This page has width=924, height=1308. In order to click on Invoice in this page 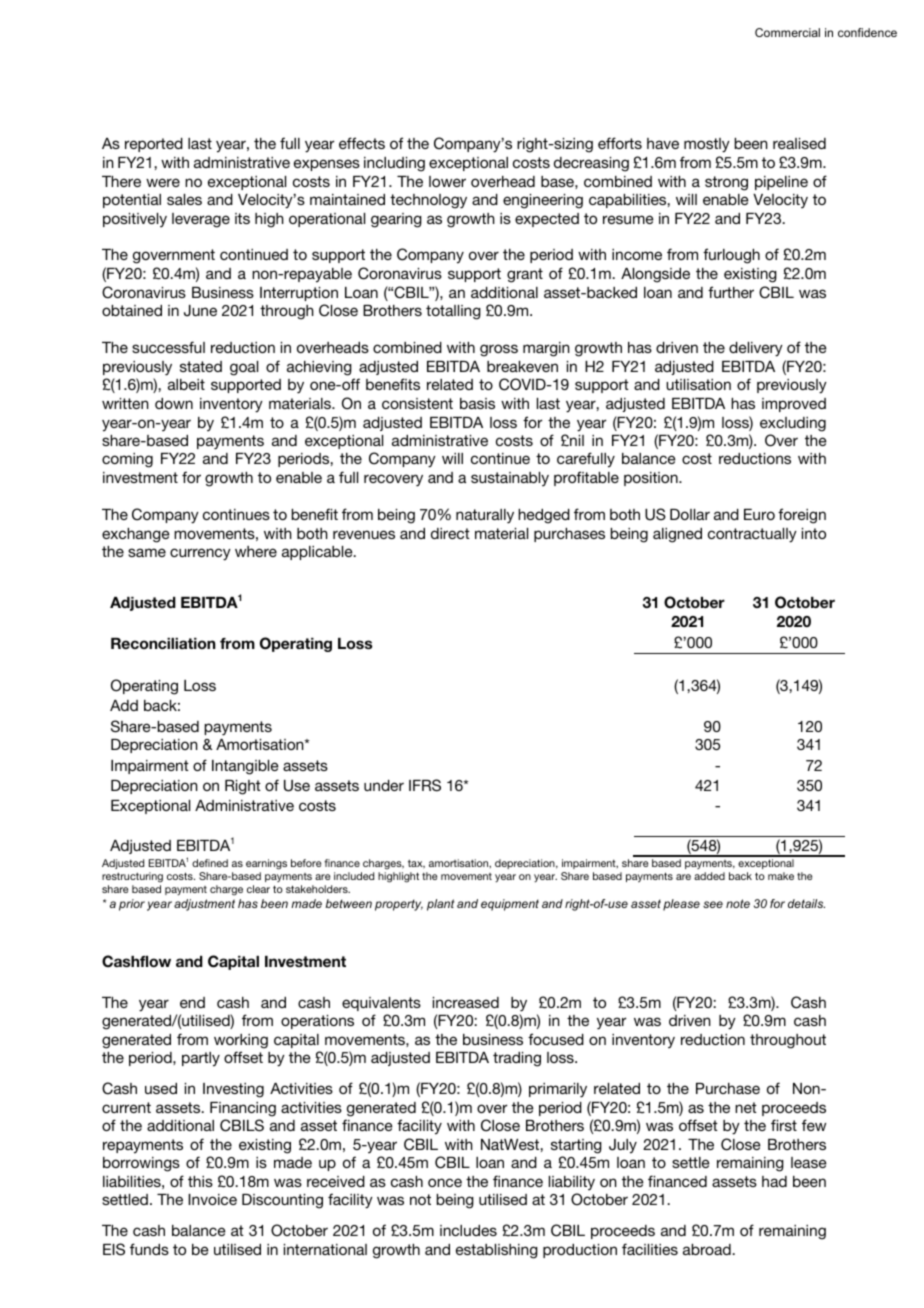, I will do `click(212, 1199)`.
